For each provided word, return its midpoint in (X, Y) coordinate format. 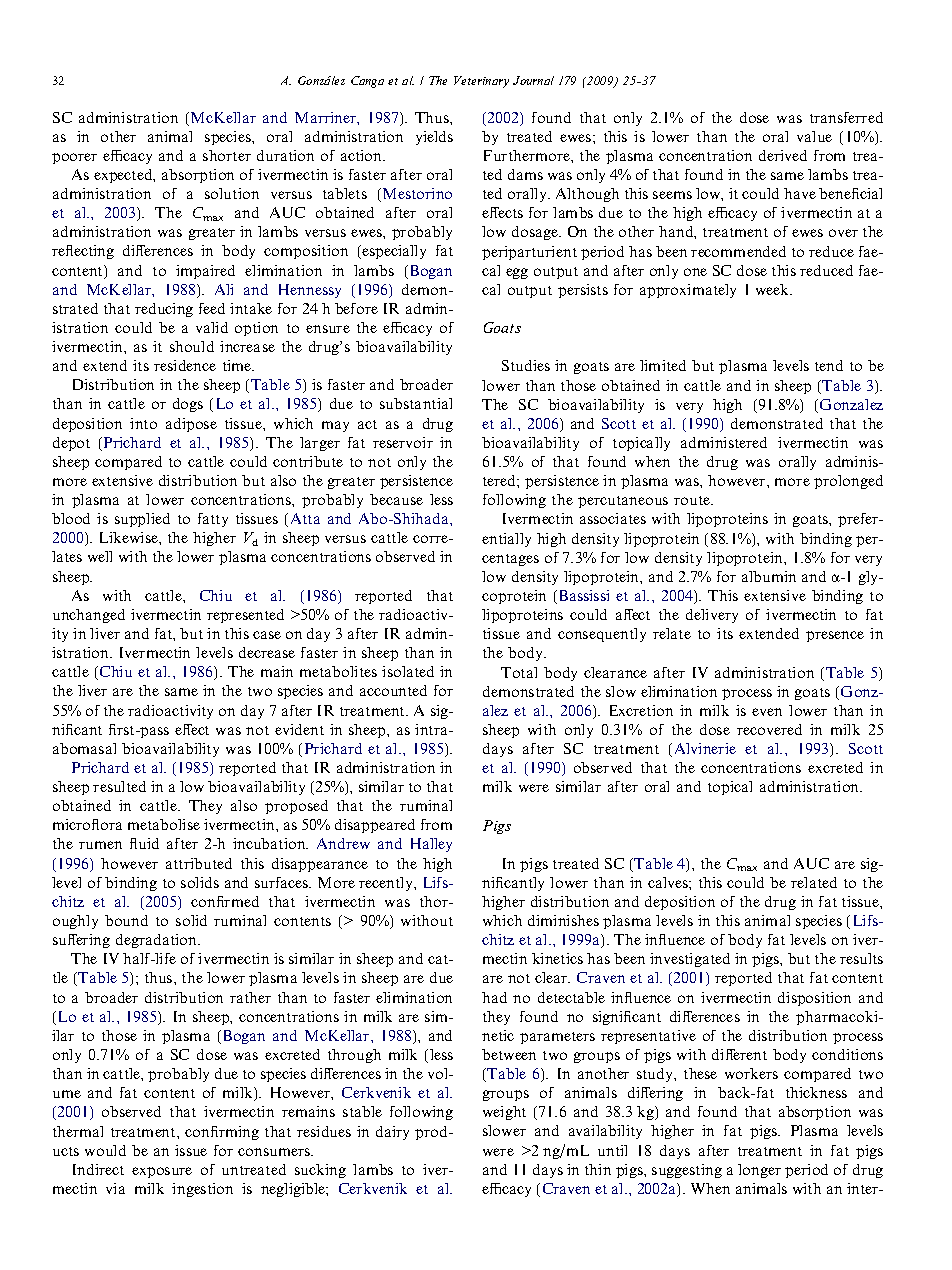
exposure (162, 1172)
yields (434, 138)
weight (504, 1113)
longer (759, 1171)
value (814, 136)
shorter (227, 155)
